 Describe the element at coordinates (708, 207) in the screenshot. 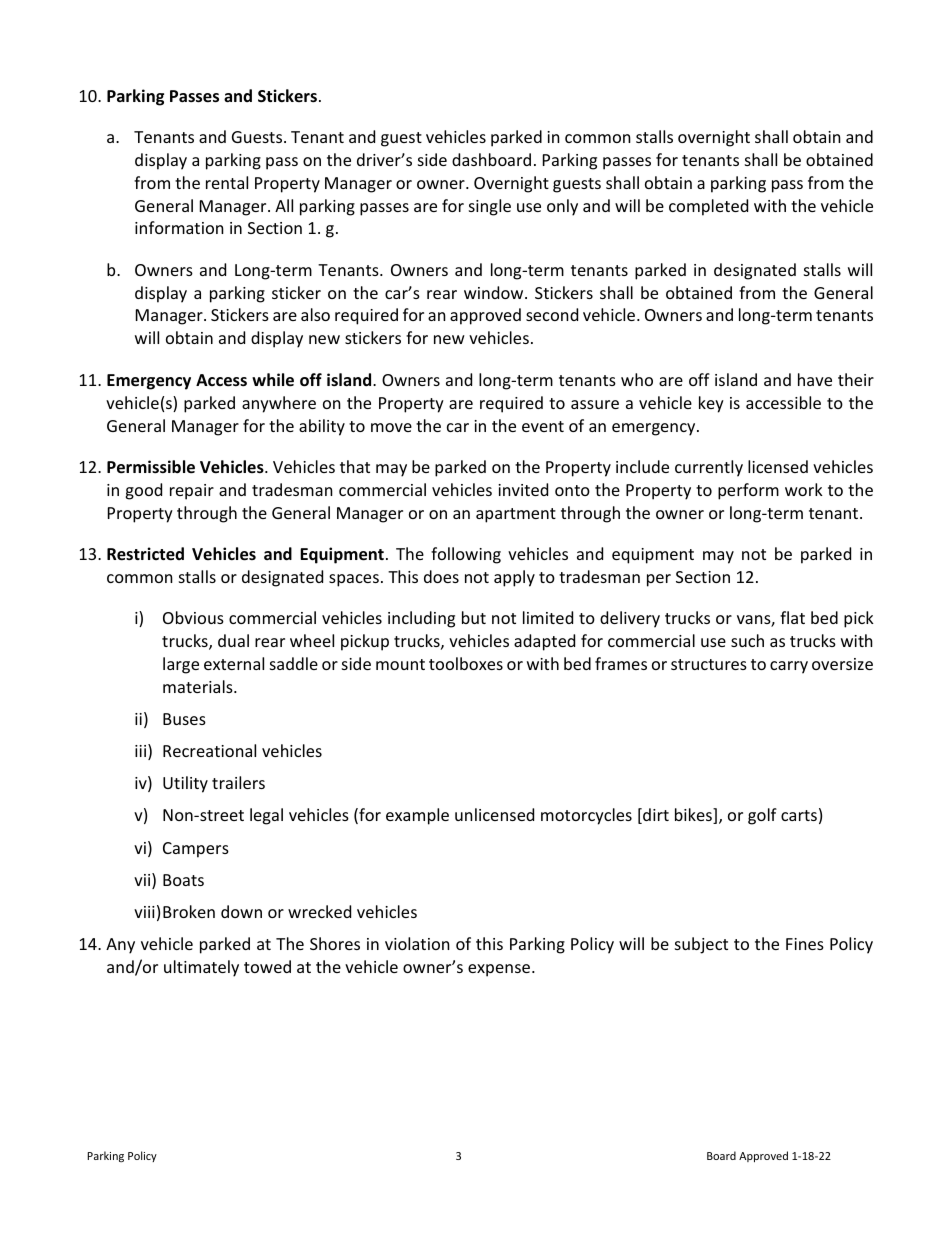

I see `completed` at that location.
